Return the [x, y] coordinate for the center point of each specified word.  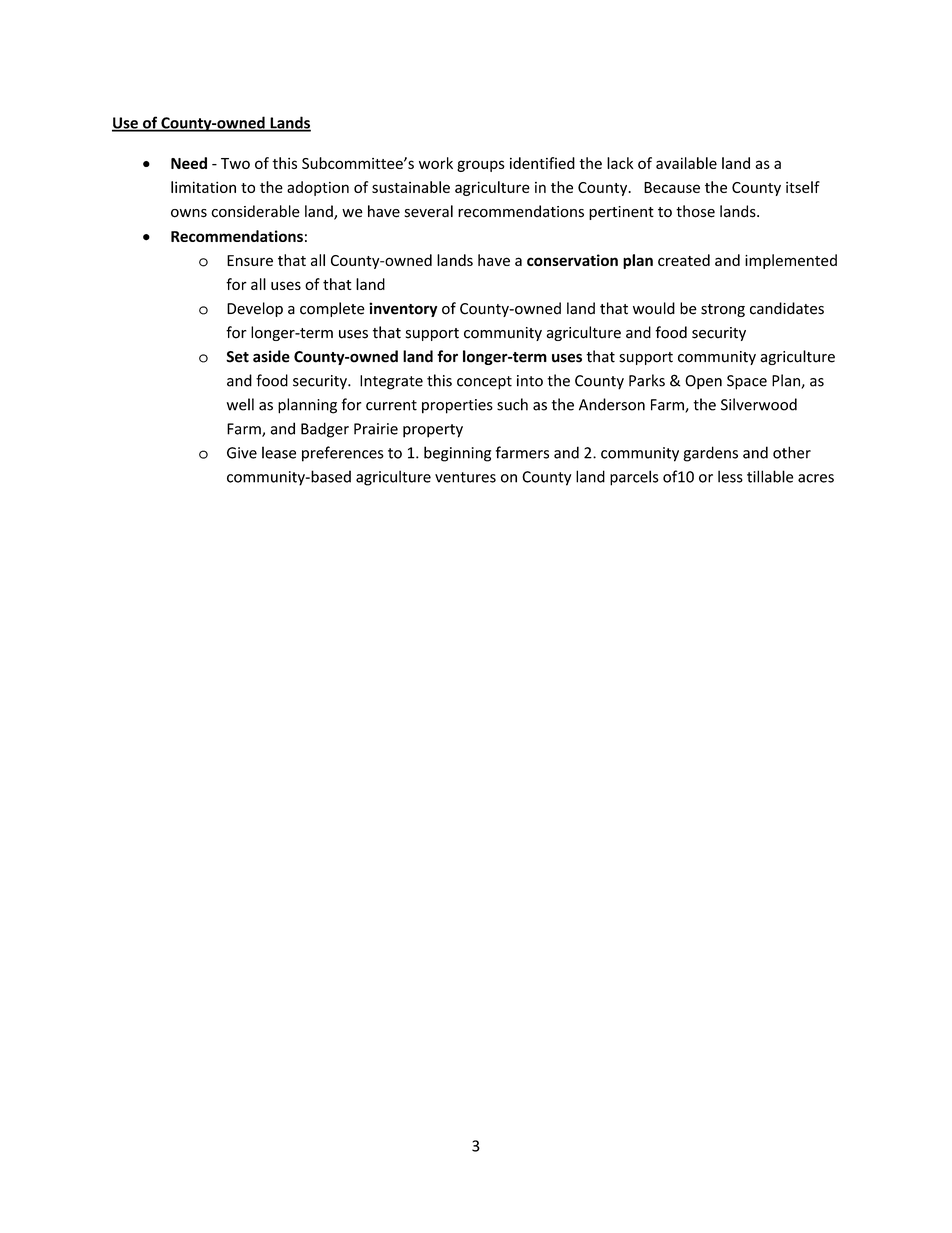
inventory [403, 309]
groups [481, 166]
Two [235, 163]
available [686, 163]
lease [279, 452]
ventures [465, 477]
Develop [255, 309]
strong [723, 310]
